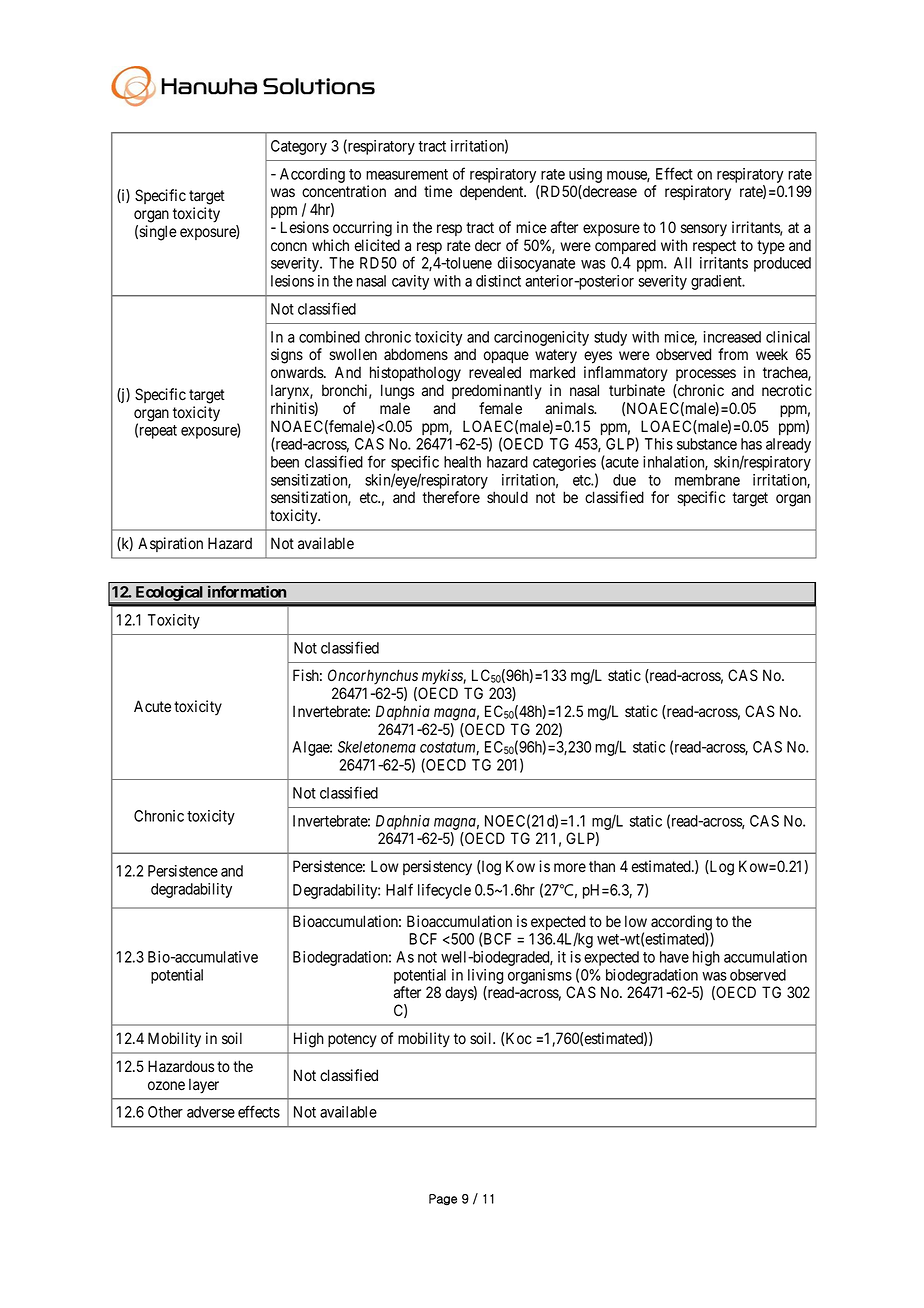  I want to click on adverse, so click(211, 1112).
